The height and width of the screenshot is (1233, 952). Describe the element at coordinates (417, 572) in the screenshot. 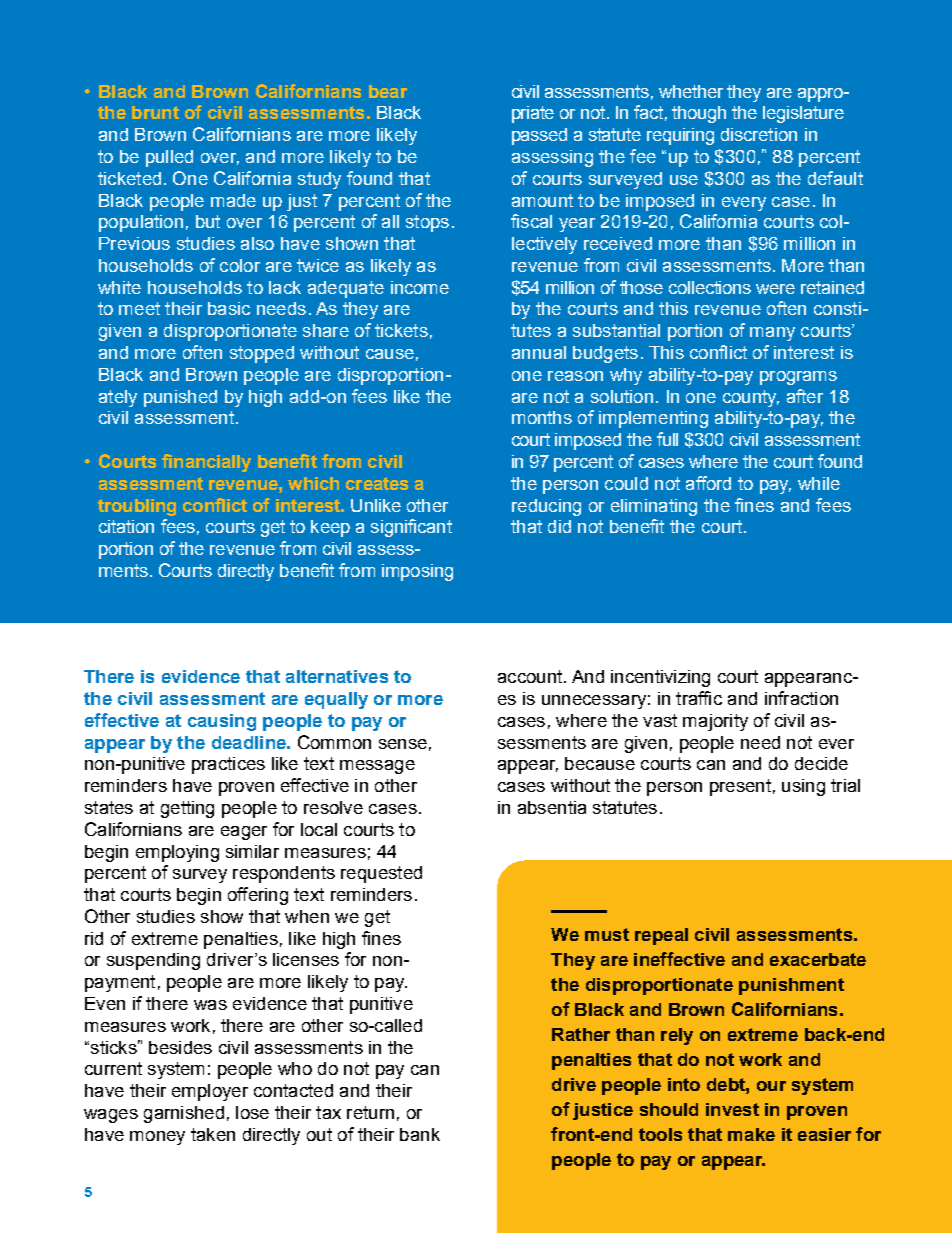

I see `imposing` at that location.
